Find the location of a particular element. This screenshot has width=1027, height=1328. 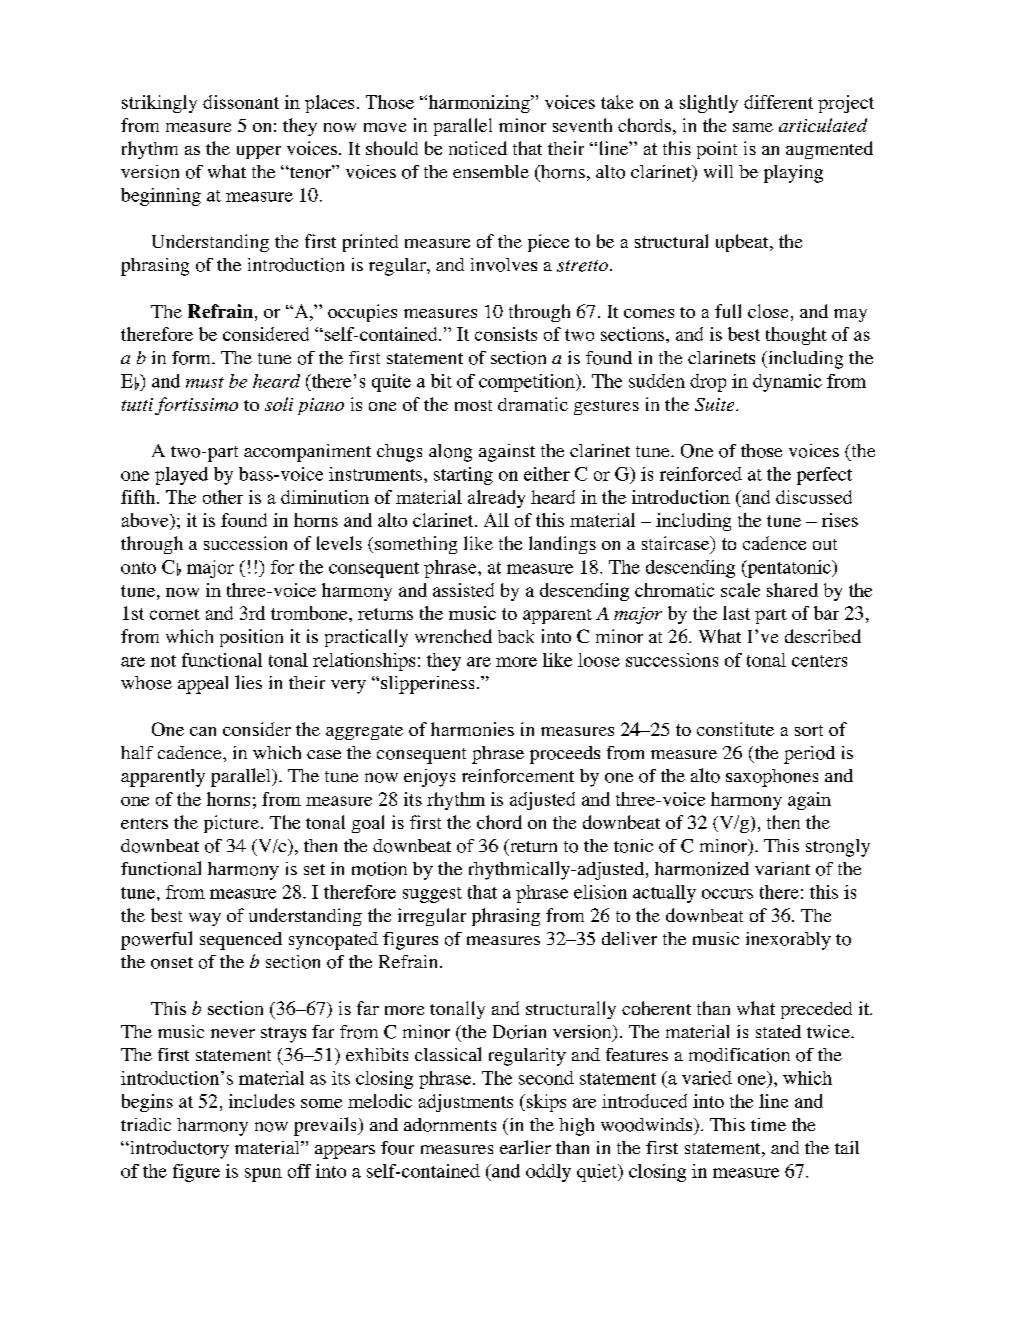

earlier is located at coordinates (525, 1147).
